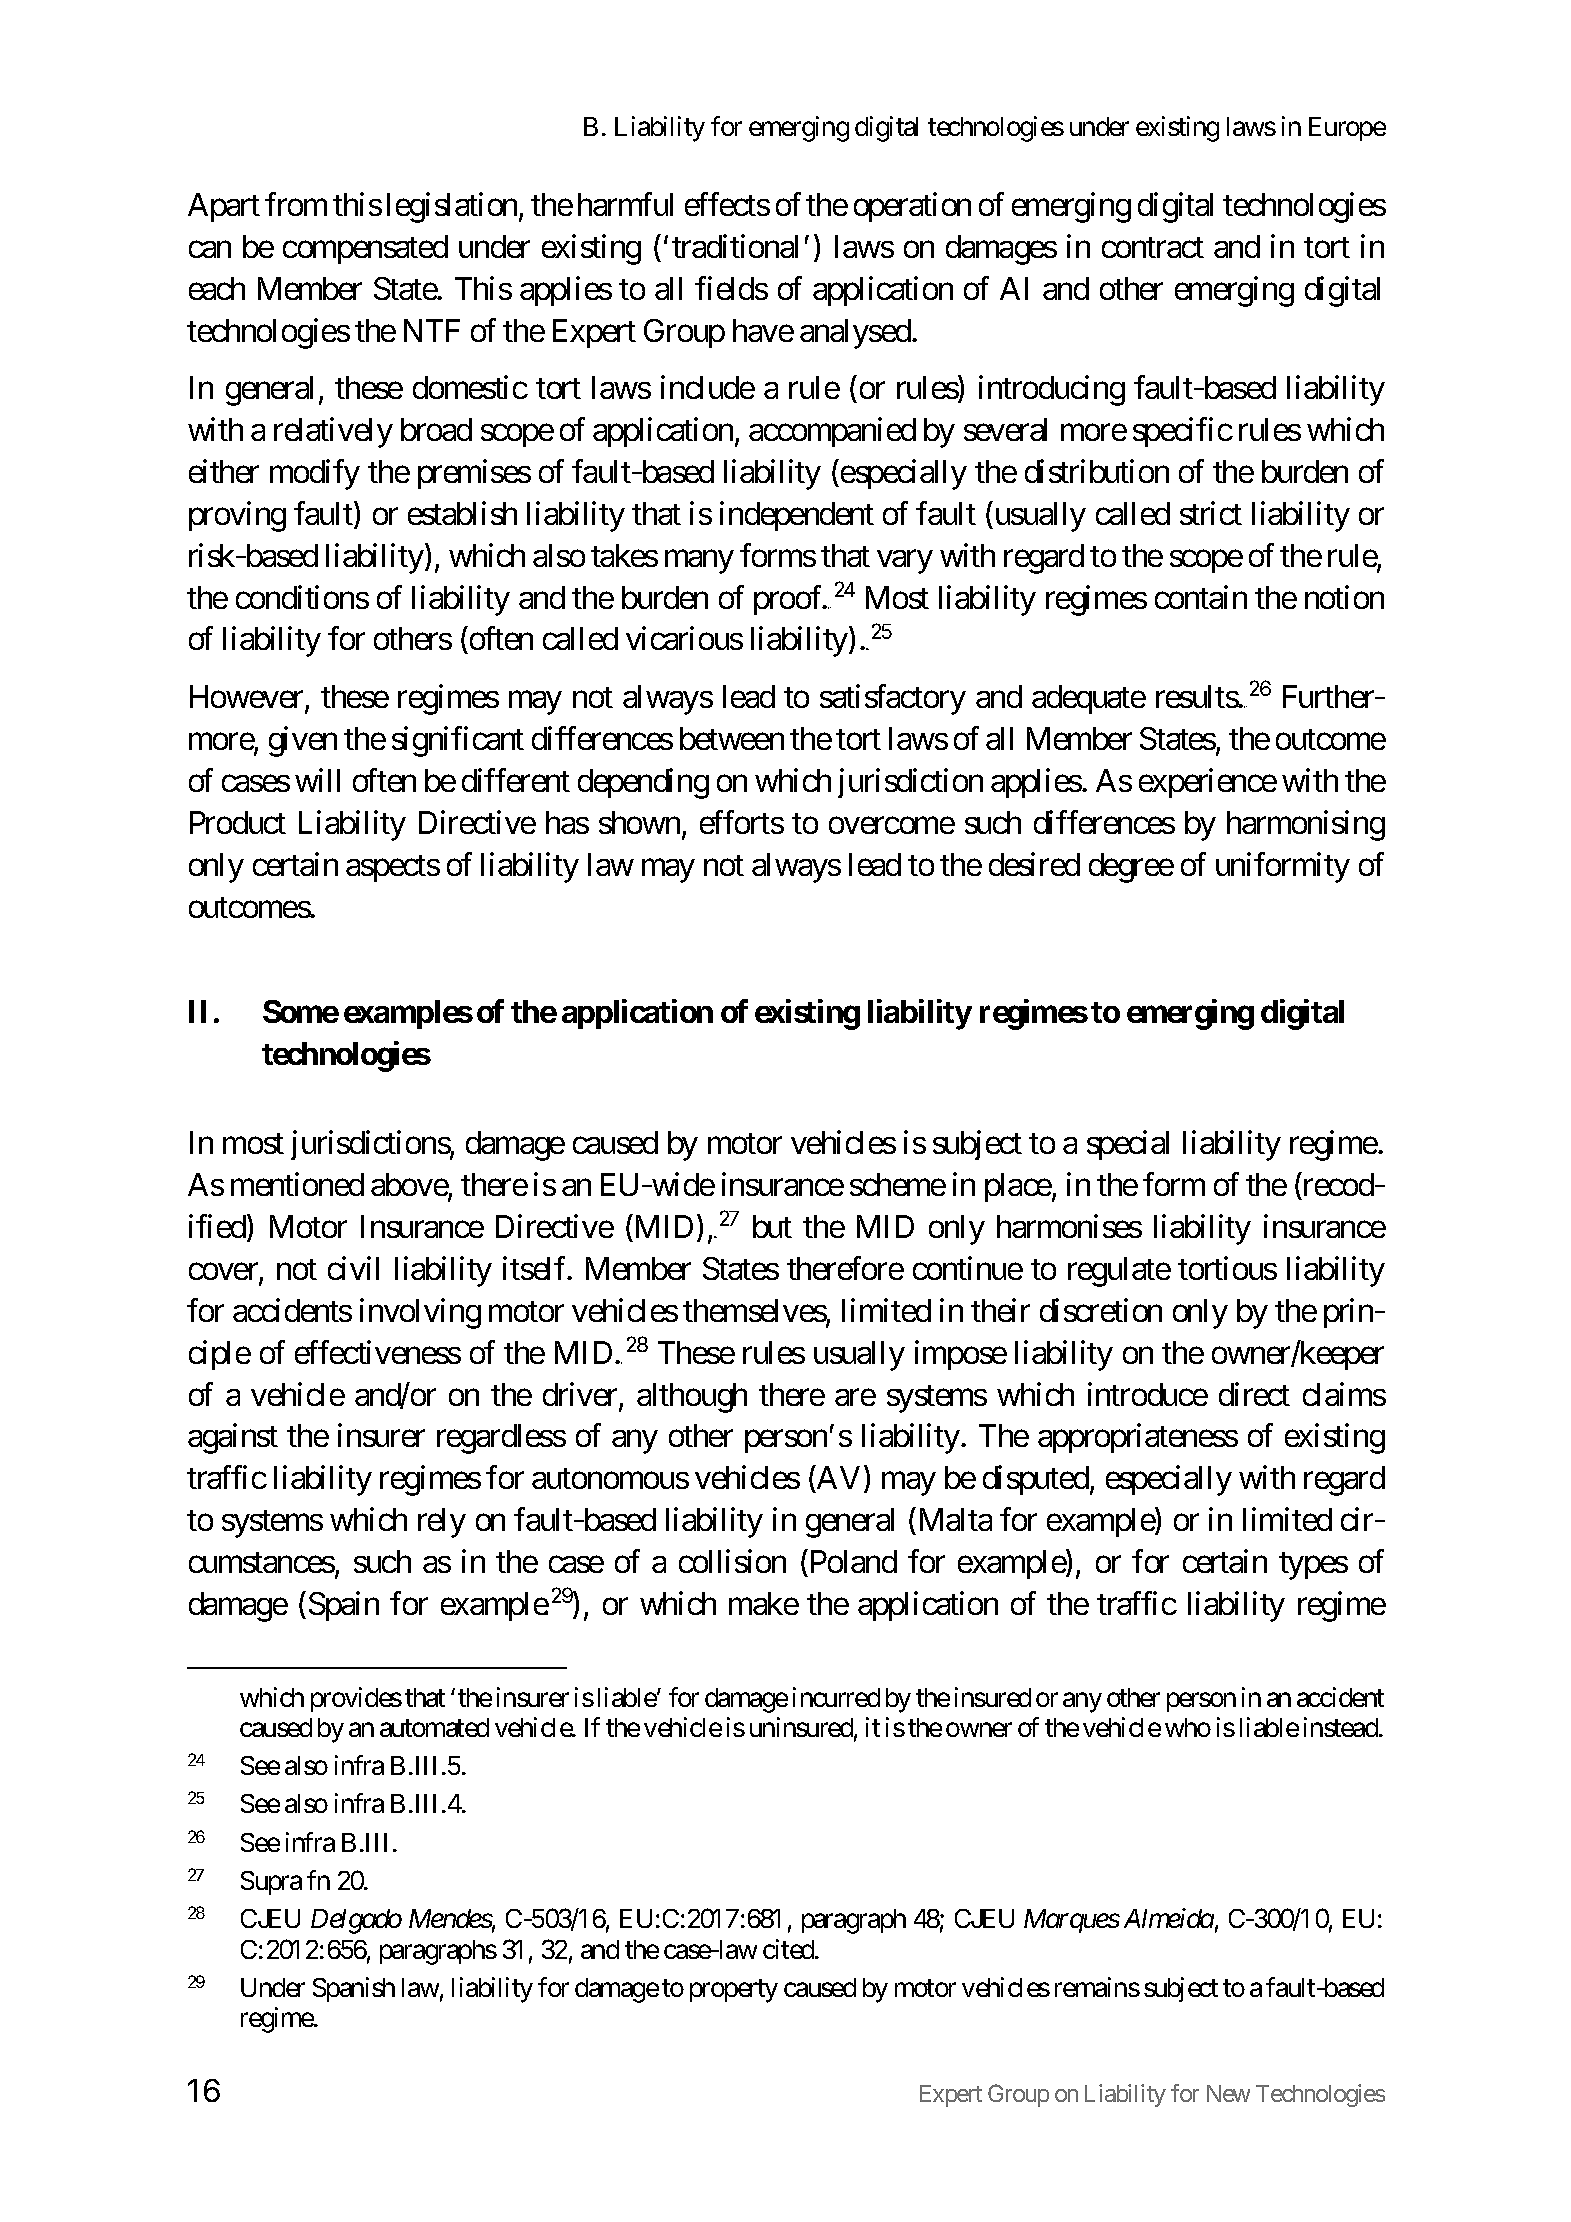  What do you see at coordinates (735, 246) in the image?
I see `traditional` at bounding box center [735, 246].
